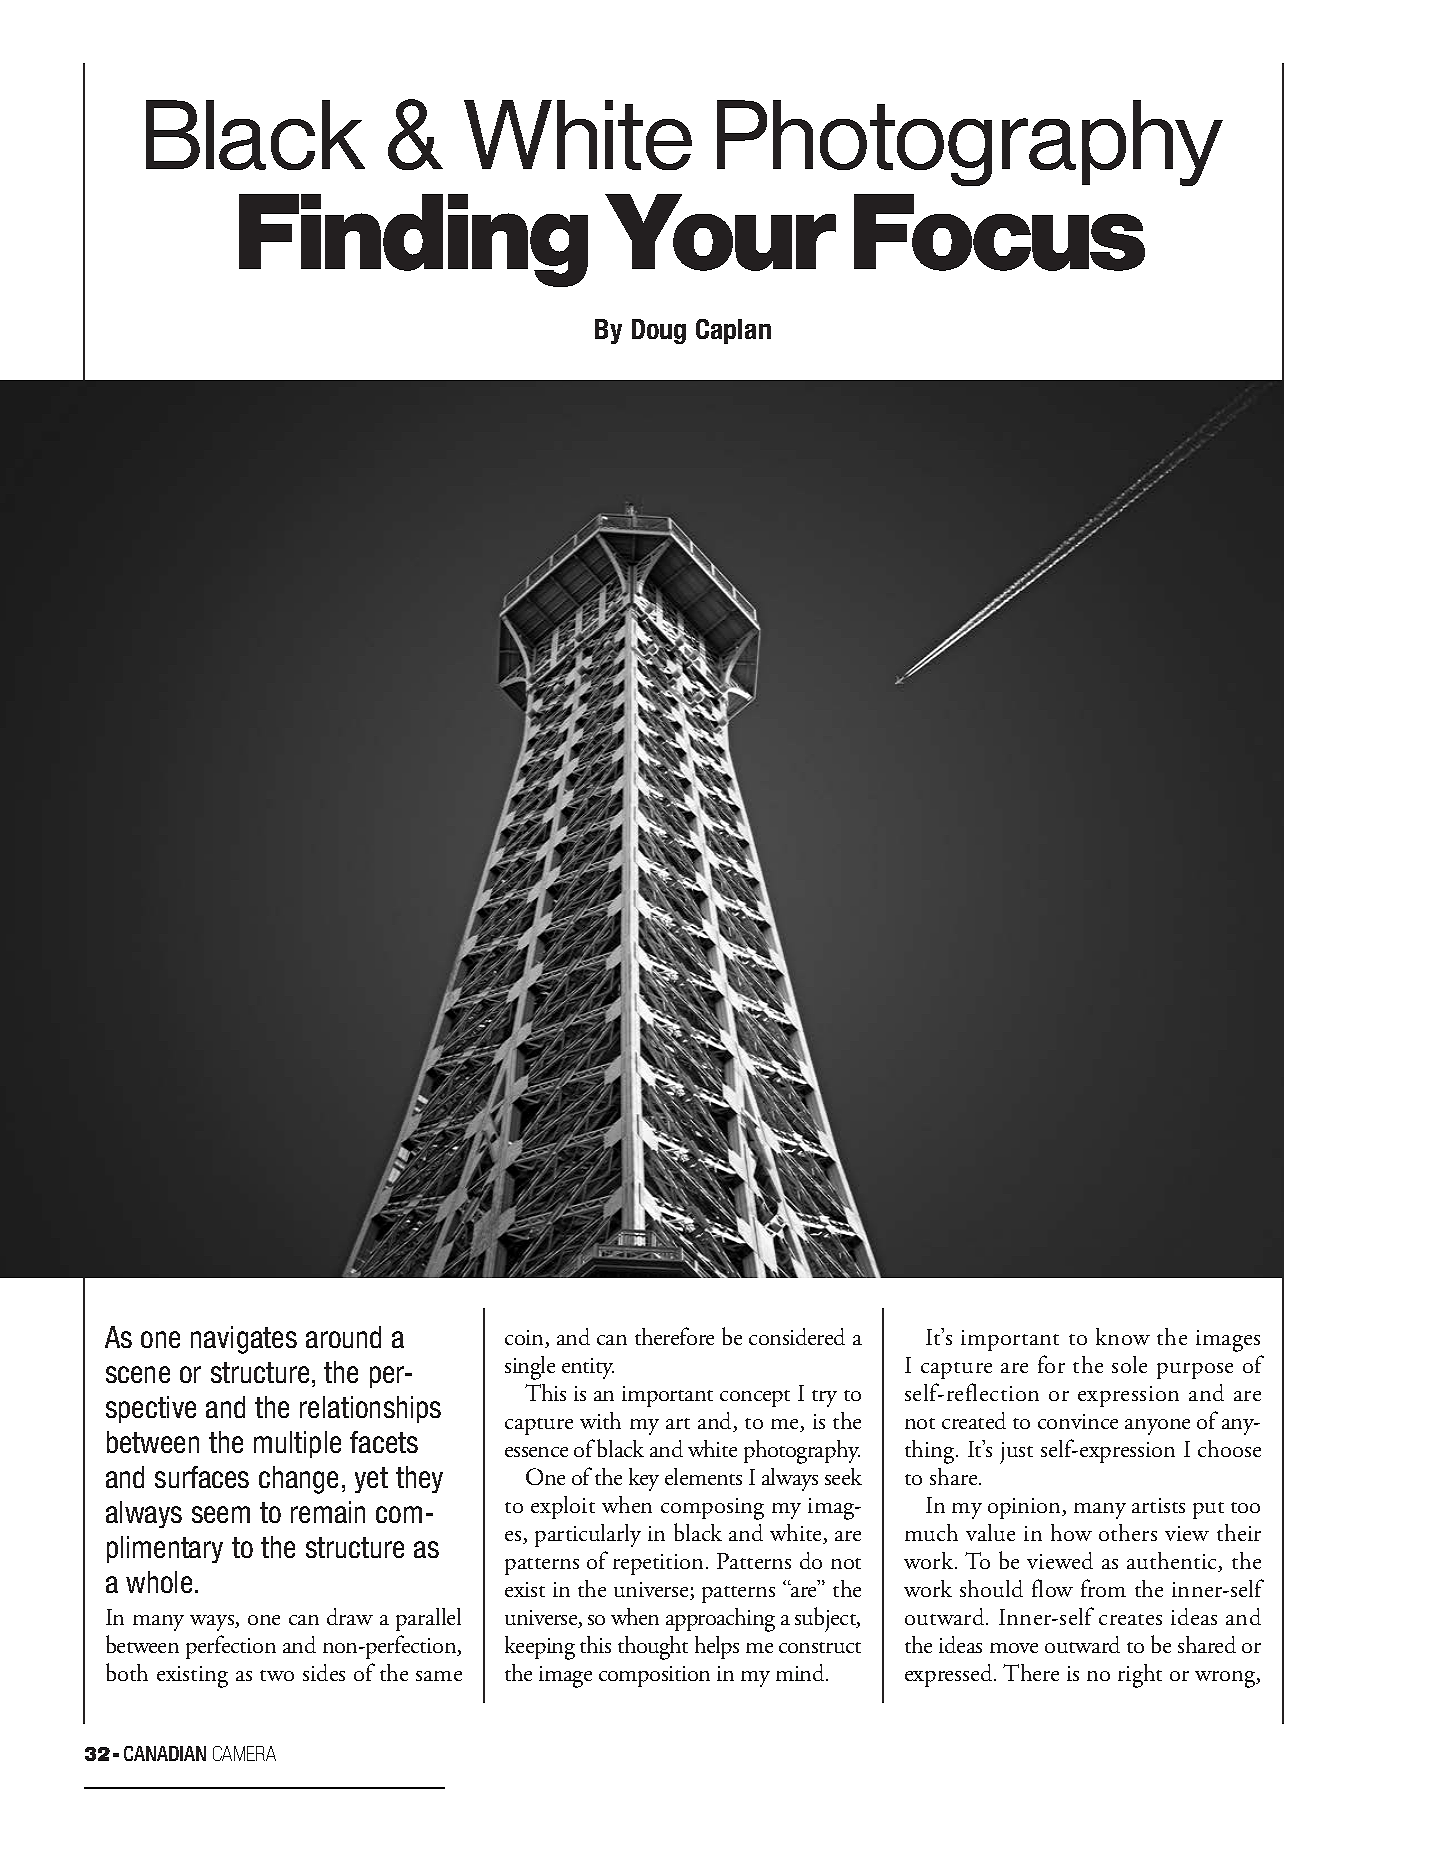 The width and height of the page is (1430, 1850). What do you see at coordinates (659, 331) in the page?
I see `Doug` at bounding box center [659, 331].
